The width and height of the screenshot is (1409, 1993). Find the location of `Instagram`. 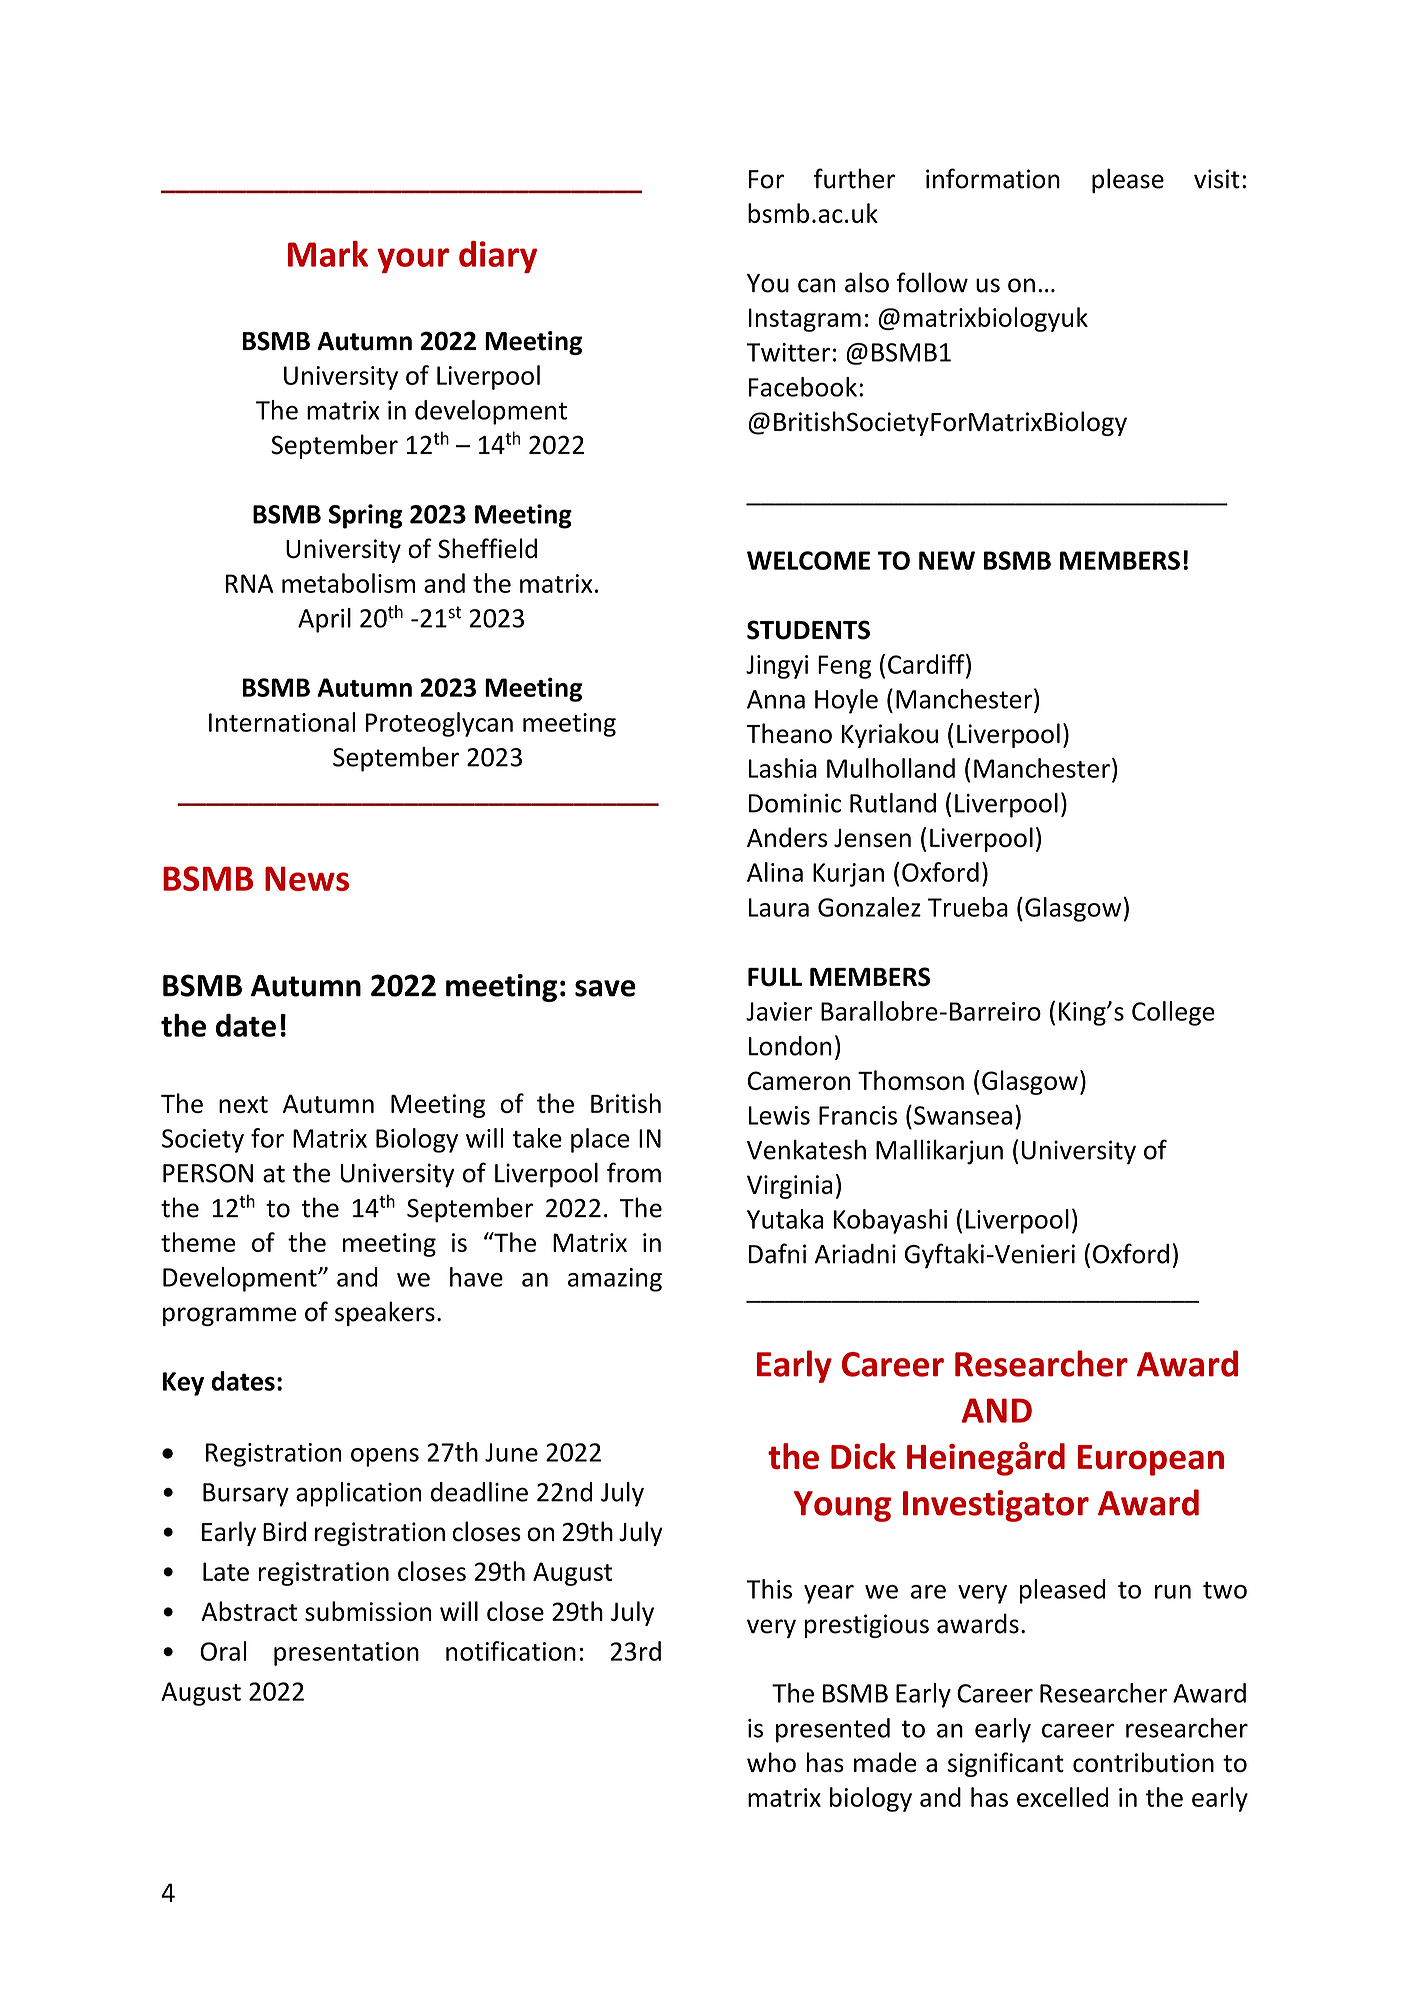

Instagram is located at coordinates (805, 320).
